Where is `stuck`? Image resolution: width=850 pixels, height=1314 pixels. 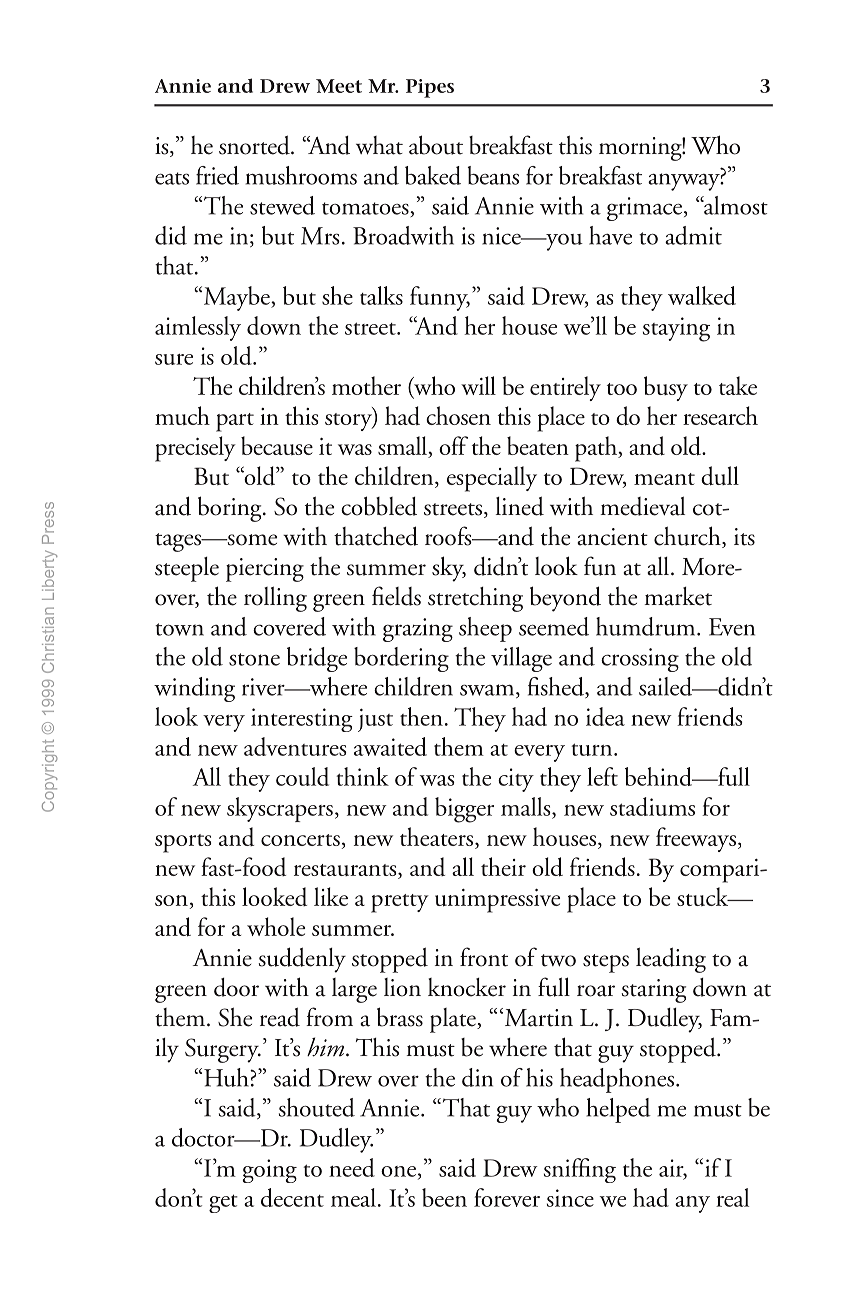
stuck is located at coordinates (704, 896).
